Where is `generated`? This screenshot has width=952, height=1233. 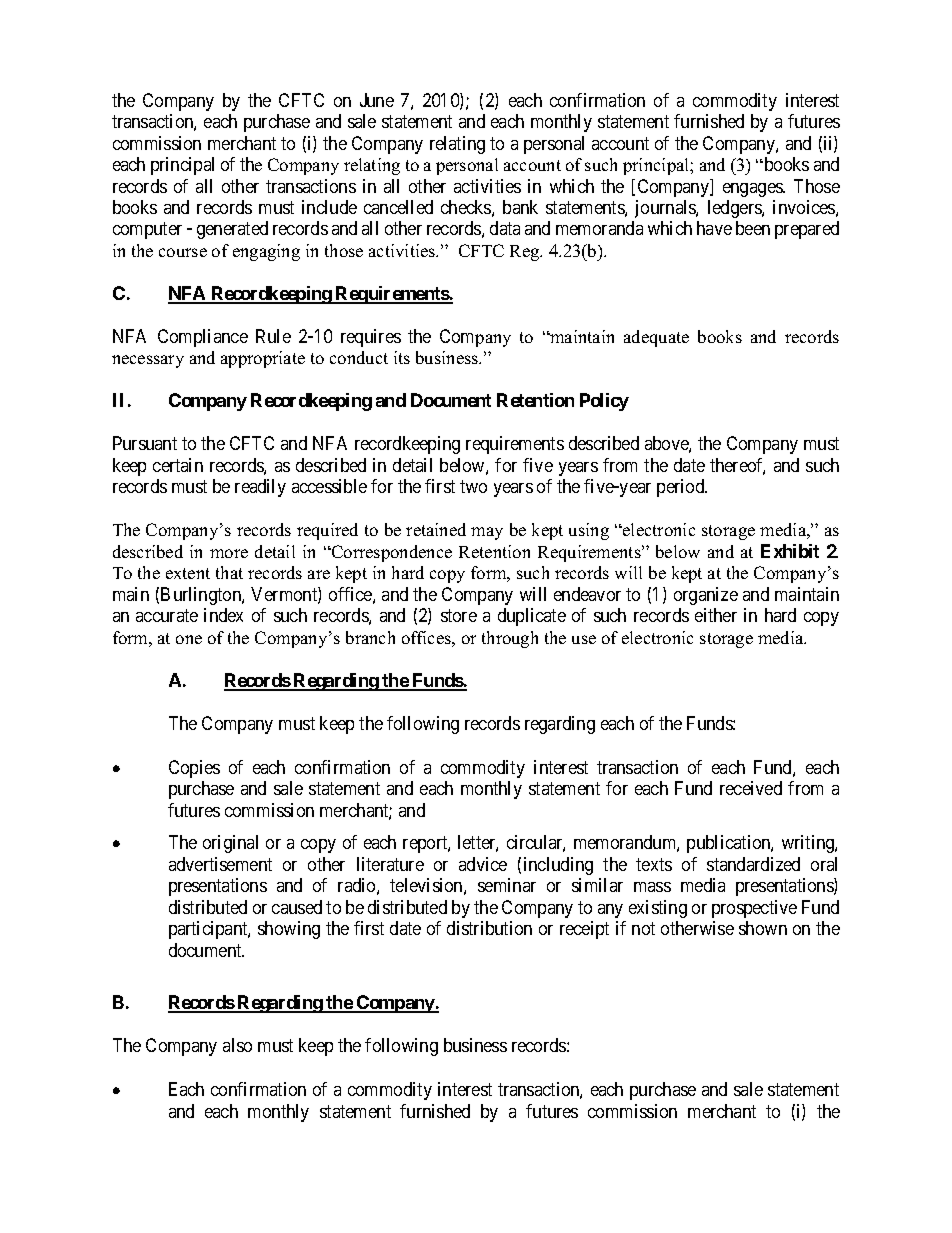 generated is located at coordinates (232, 230).
